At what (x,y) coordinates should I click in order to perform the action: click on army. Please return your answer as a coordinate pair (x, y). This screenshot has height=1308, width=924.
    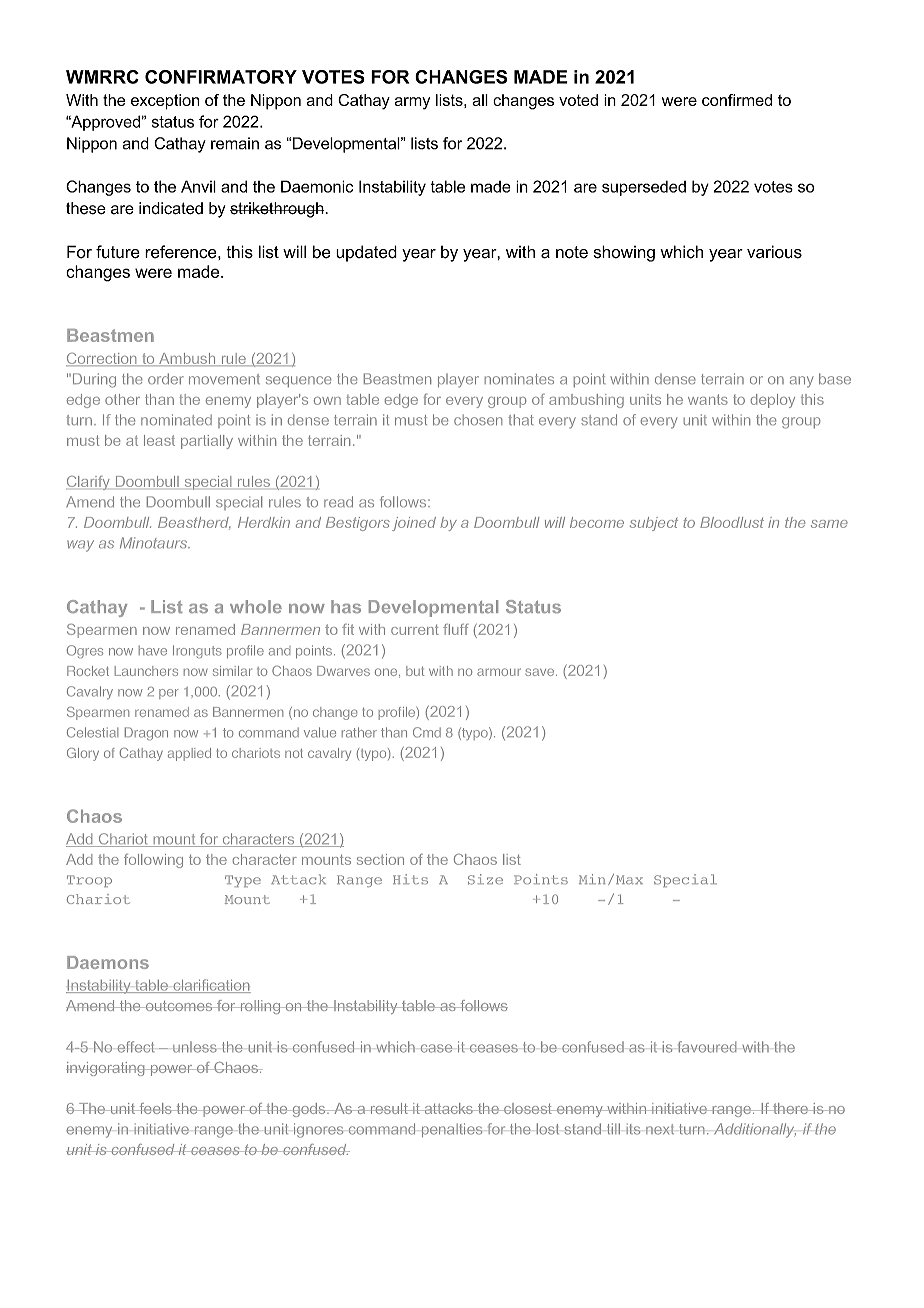
    Looking at the image, I should click on (412, 103).
